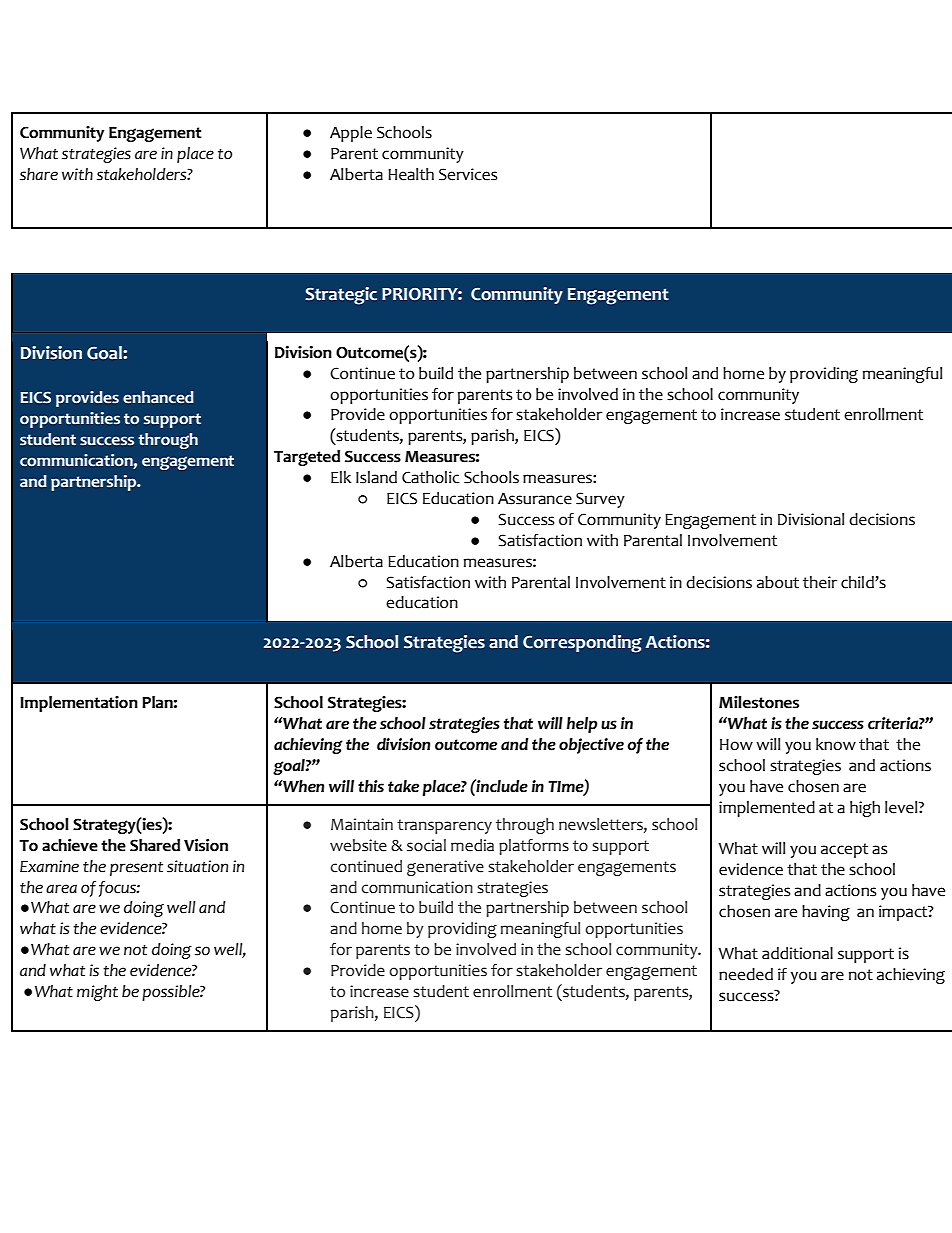 The width and height of the screenshot is (952, 1233). Describe the element at coordinates (411, 174) in the screenshot. I see `Health` at that location.
